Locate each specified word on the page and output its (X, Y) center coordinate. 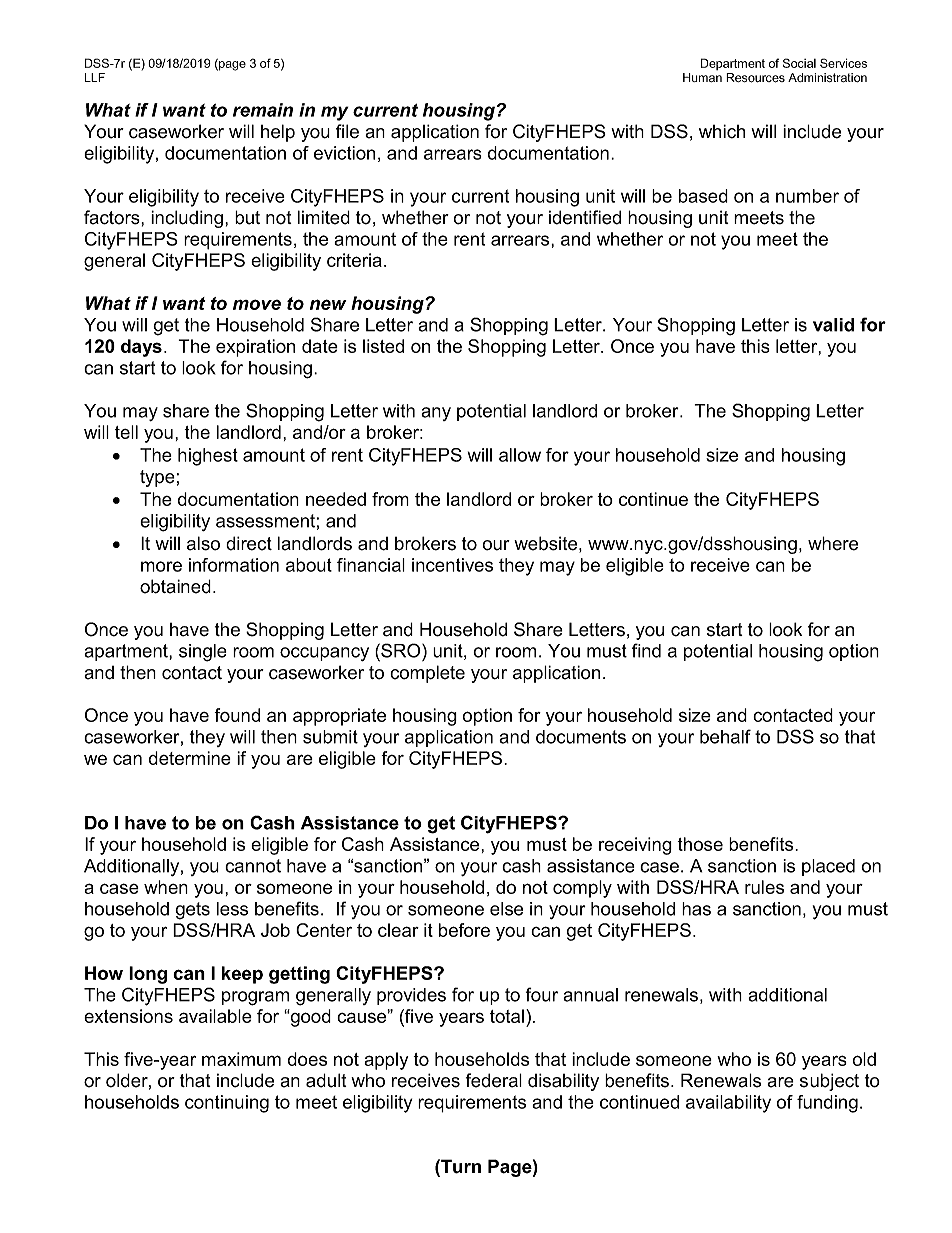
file (347, 131)
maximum (241, 1059)
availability (728, 1104)
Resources (755, 78)
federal (494, 1080)
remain (263, 110)
